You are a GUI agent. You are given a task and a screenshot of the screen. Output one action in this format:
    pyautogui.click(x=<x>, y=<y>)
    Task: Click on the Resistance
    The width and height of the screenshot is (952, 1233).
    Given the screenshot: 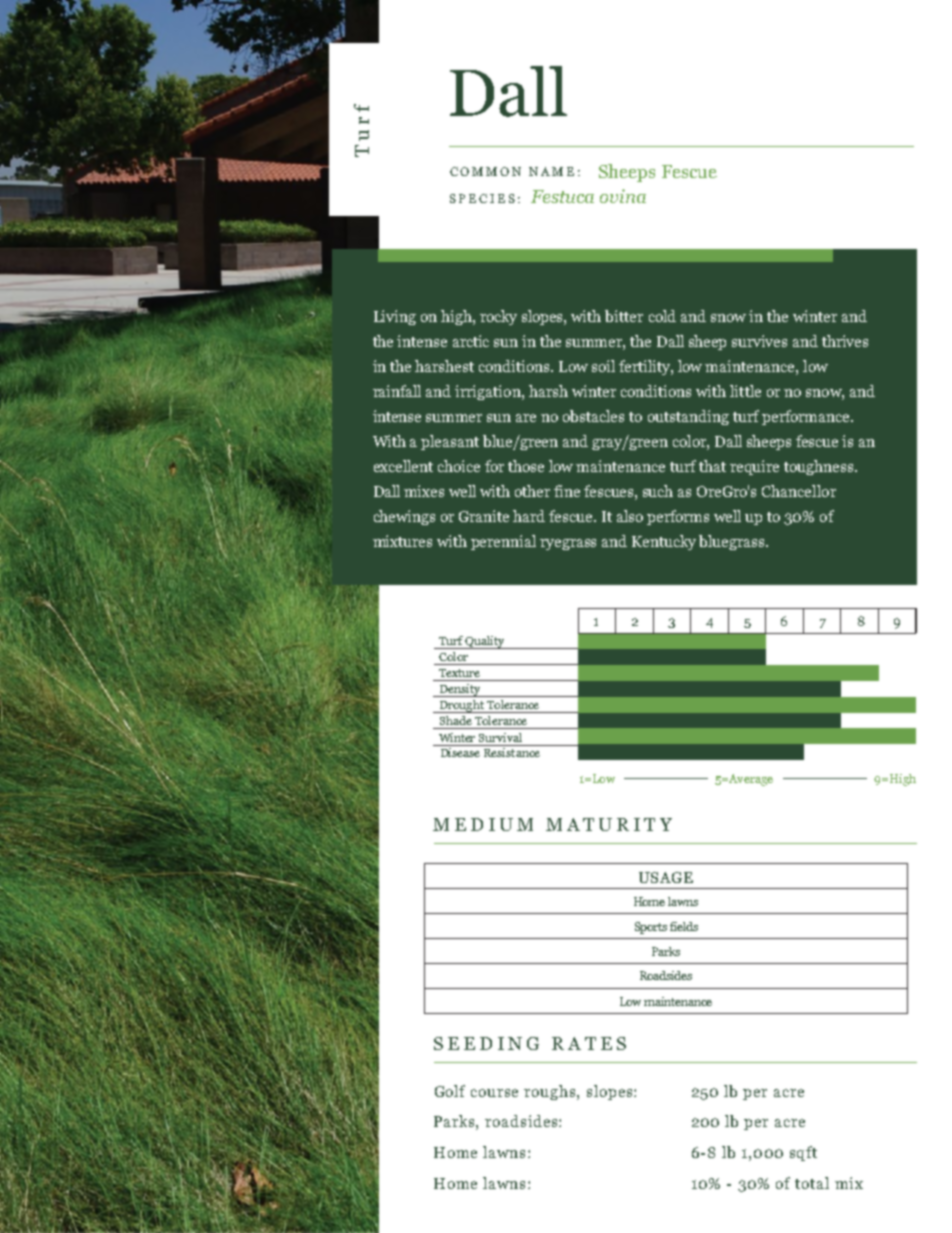 What is the action you would take?
    pyautogui.click(x=511, y=751)
